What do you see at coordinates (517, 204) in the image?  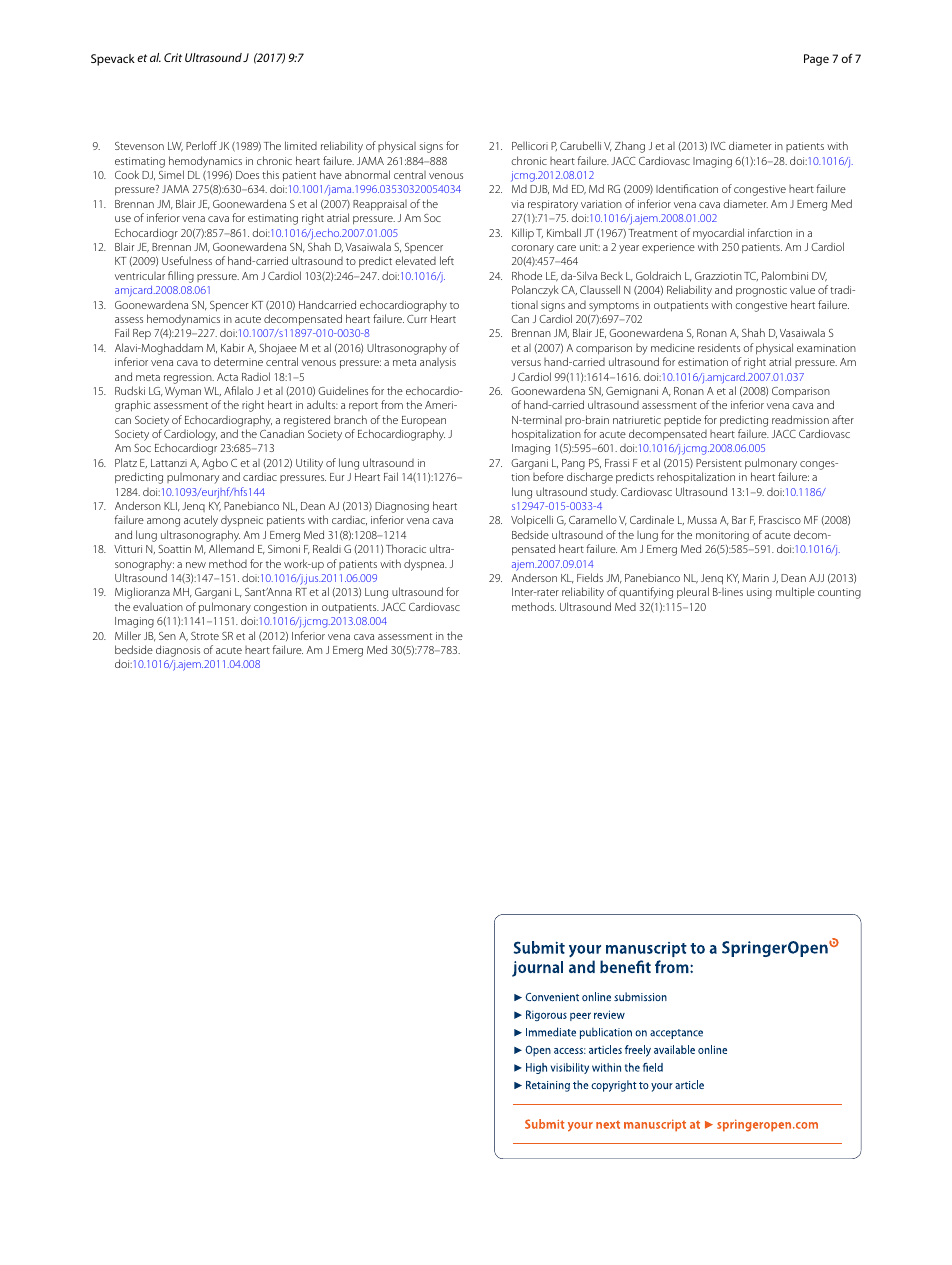 I see `via` at bounding box center [517, 204].
